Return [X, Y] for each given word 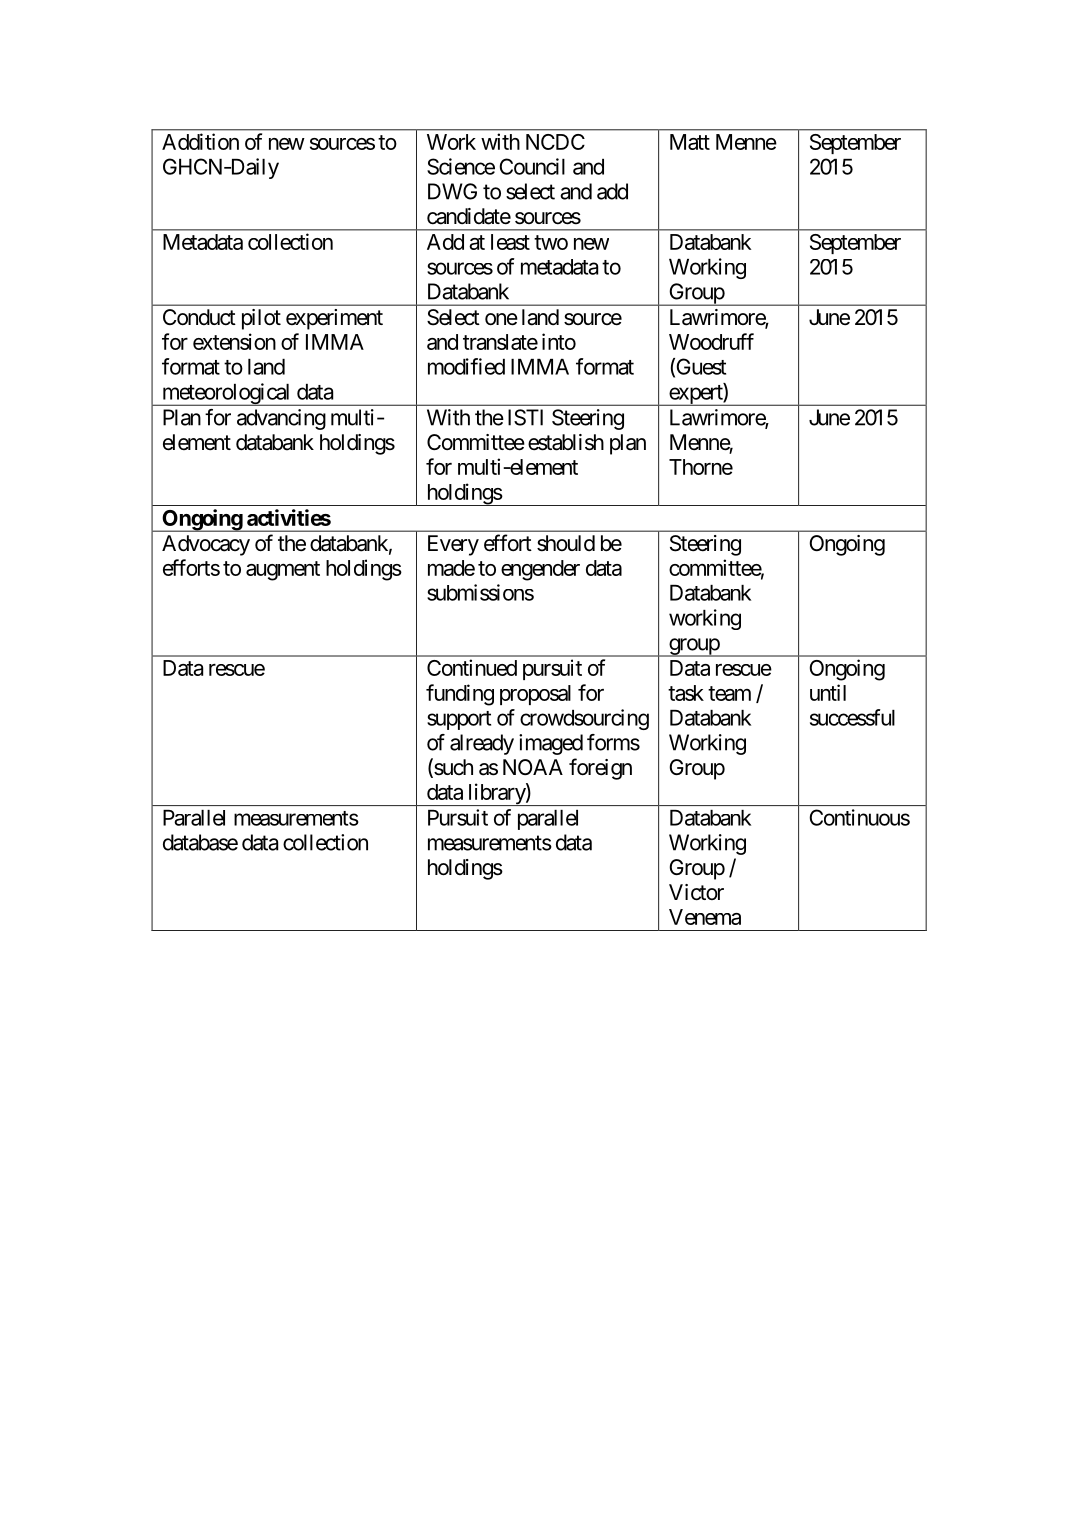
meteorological [226, 394]
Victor [696, 892]
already [482, 744]
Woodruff [711, 341]
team [729, 693]
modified [466, 366]
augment [283, 571]
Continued [472, 667]
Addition [200, 141]
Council [532, 166]
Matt [690, 142]
